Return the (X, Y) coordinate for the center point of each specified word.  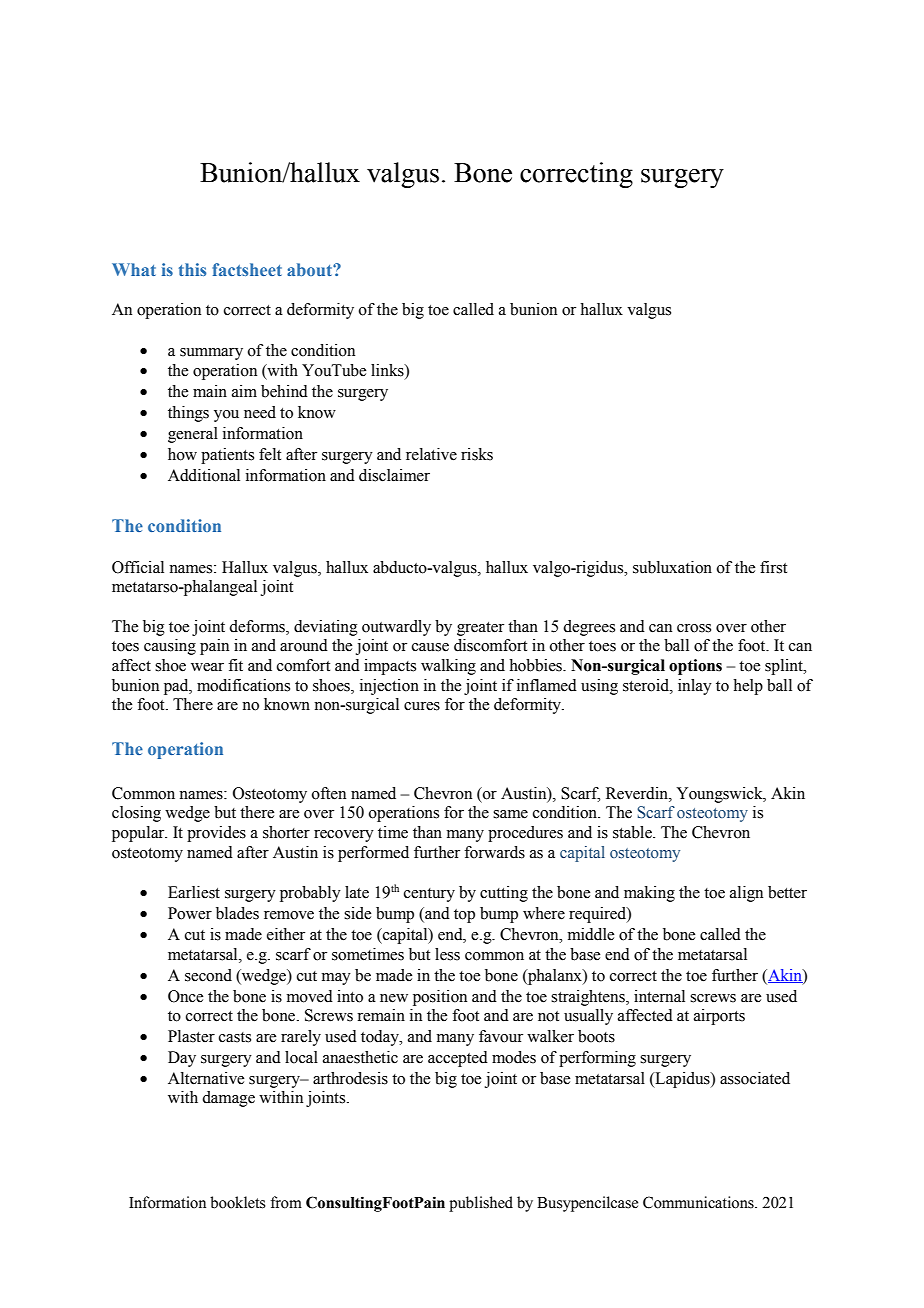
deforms (258, 626)
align (746, 894)
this (192, 269)
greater (480, 629)
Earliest (194, 892)
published (481, 1204)
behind (284, 391)
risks (477, 454)
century (429, 895)
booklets (237, 1202)
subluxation (672, 567)
